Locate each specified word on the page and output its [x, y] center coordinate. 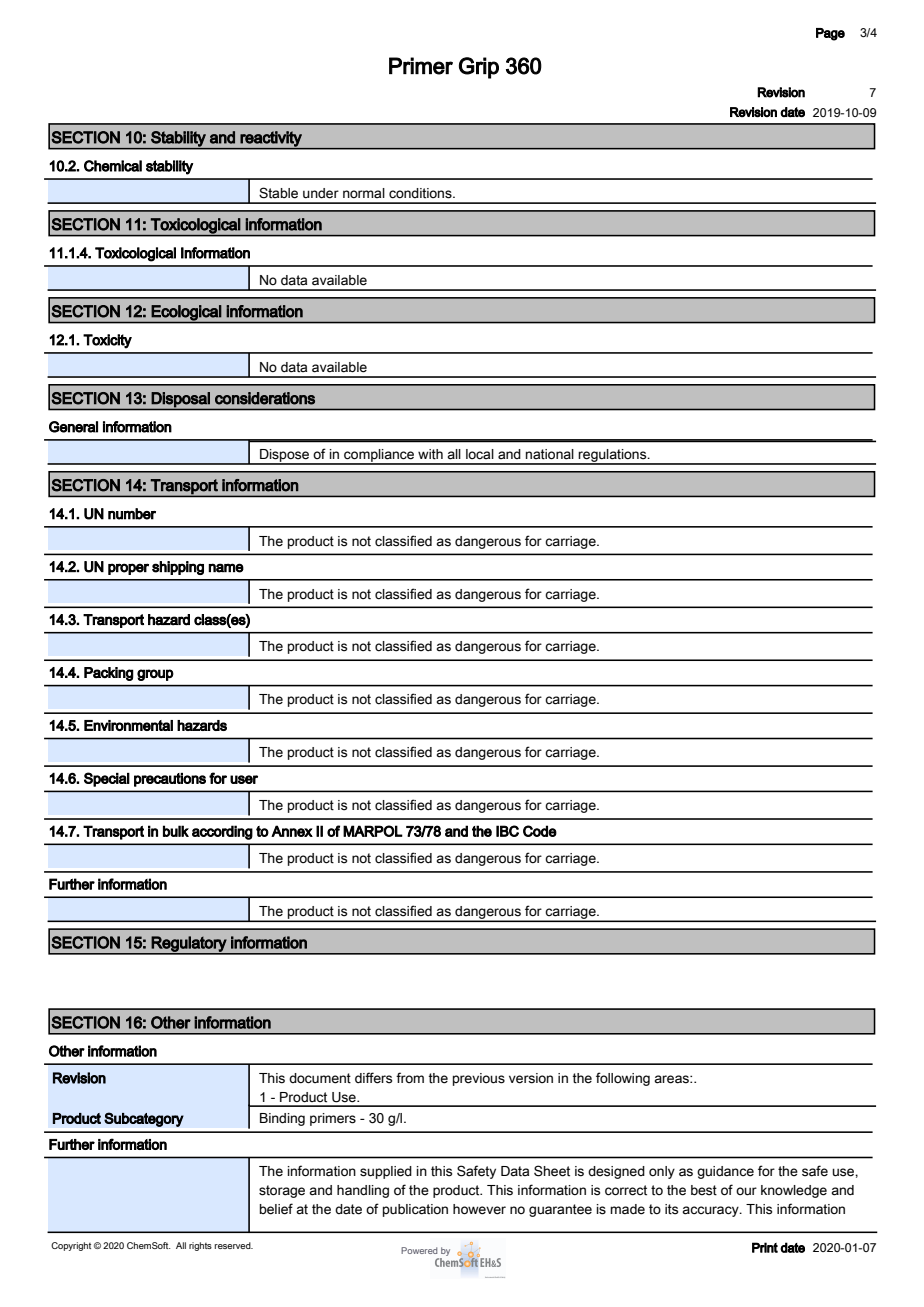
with [430, 454]
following [623, 1079]
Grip [479, 68]
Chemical [113, 166]
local [480, 454]
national [550, 454]
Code [540, 831]
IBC [507, 831]
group [155, 675]
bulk [176, 831]
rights [200, 1246]
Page [830, 34]
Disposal [180, 400]
